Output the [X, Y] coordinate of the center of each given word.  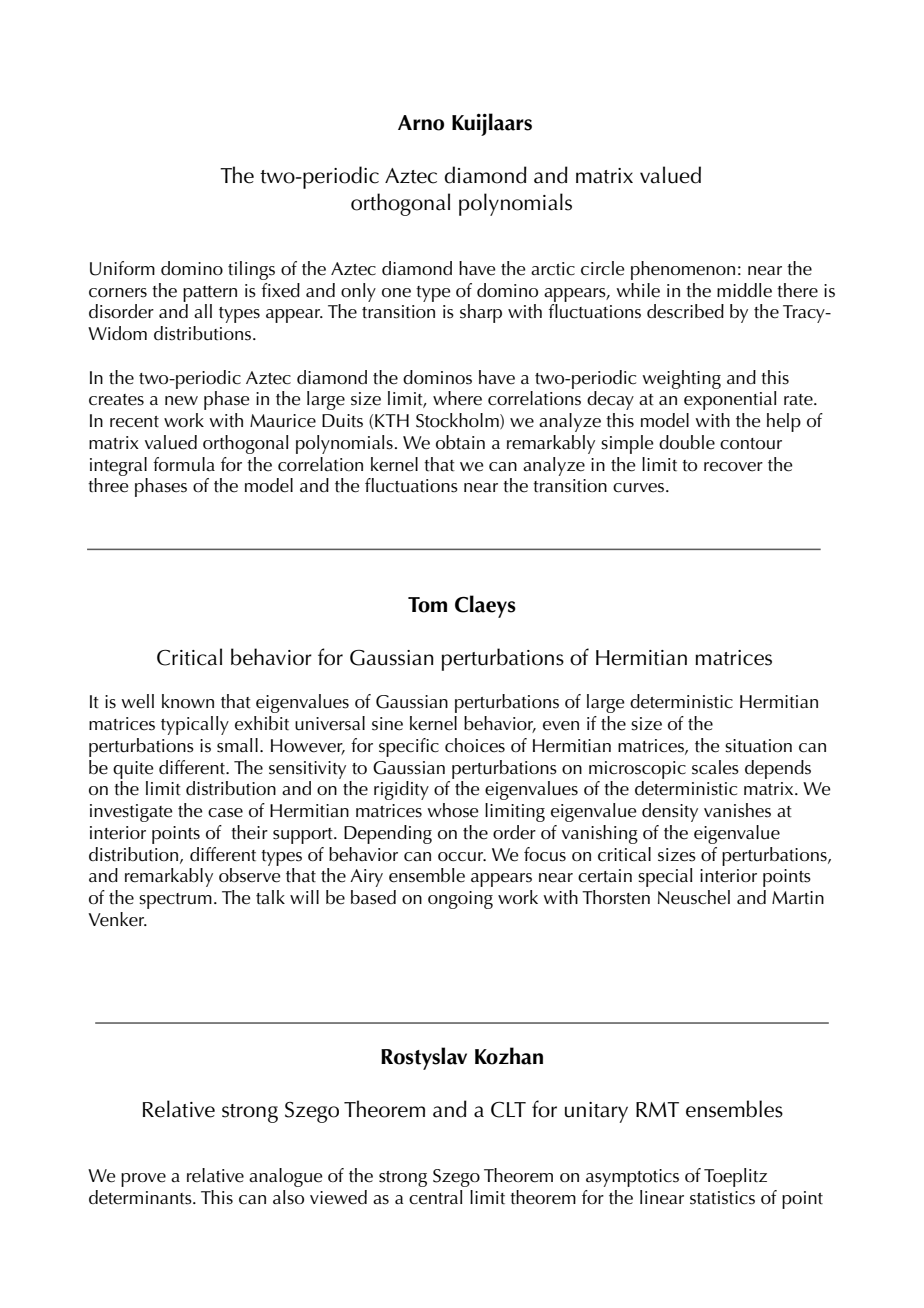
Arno [421, 123]
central [435, 1197]
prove [143, 1180]
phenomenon [683, 270]
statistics [722, 1198]
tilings [251, 270]
